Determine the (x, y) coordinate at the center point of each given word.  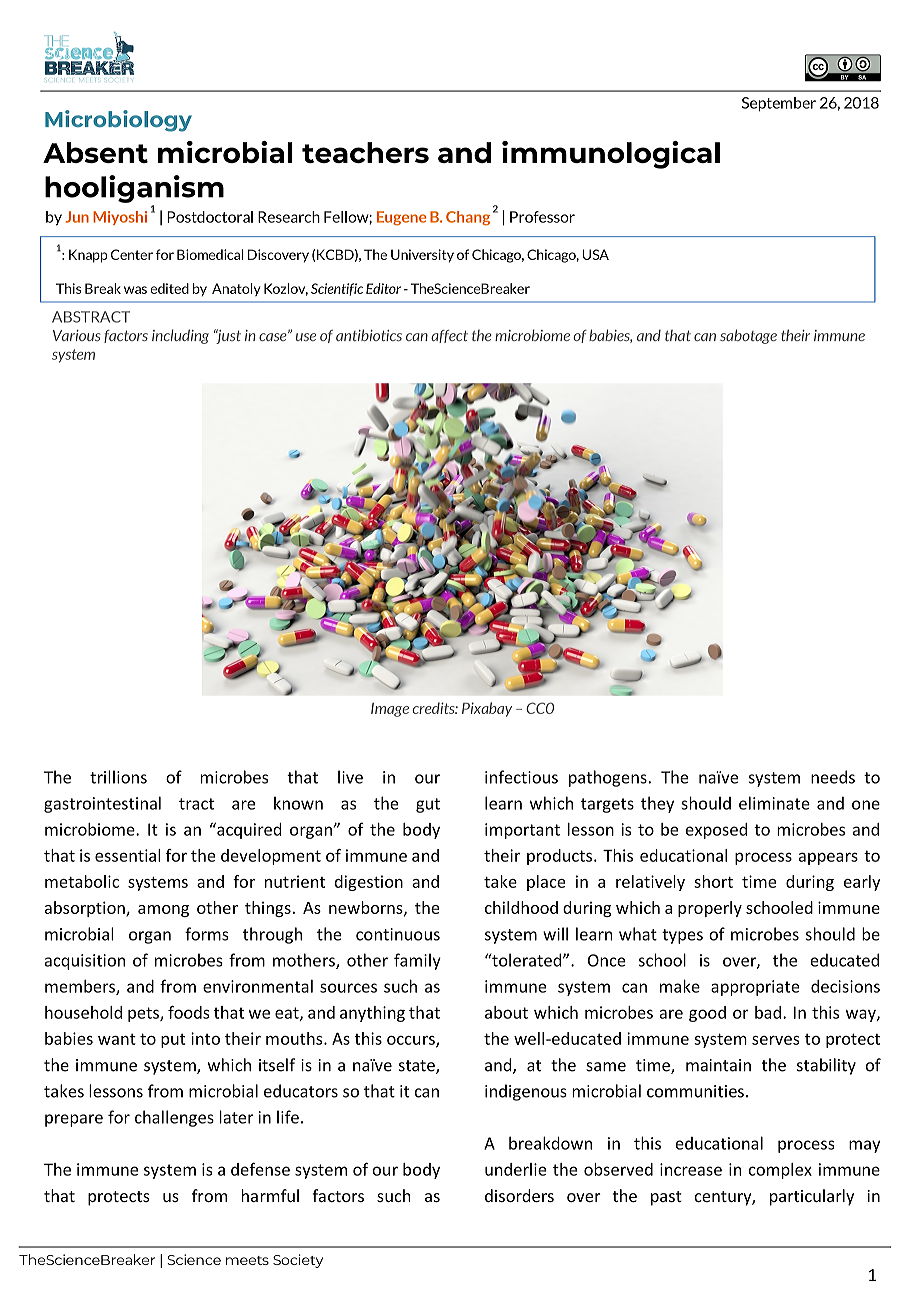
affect (449, 336)
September (779, 104)
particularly (812, 1197)
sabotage (748, 336)
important (522, 831)
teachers (365, 152)
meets (247, 1260)
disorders (519, 1195)
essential (127, 855)
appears (828, 858)
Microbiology (118, 121)
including (180, 336)
